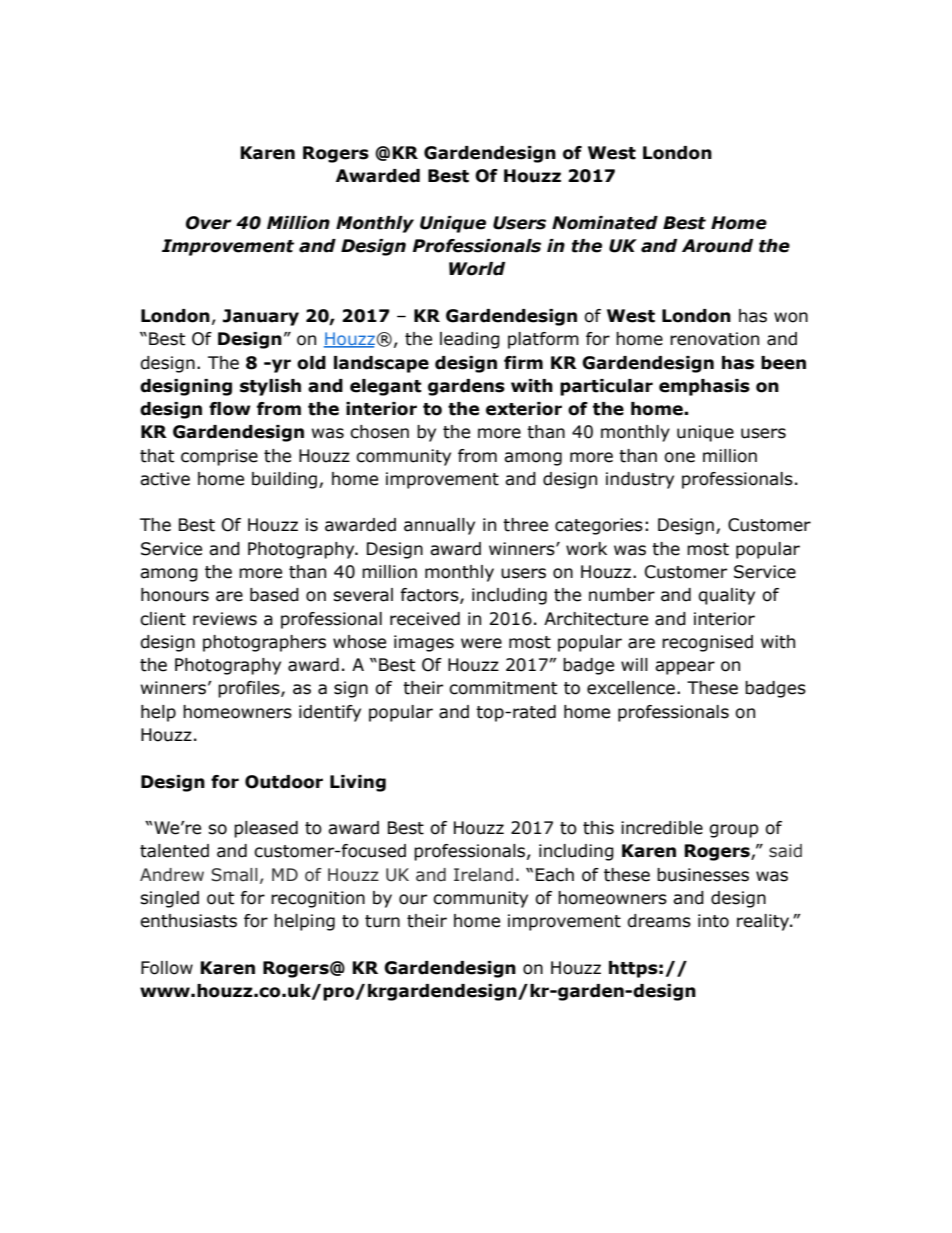 The image size is (952, 1233). Describe the element at coordinates (225, 619) in the screenshot. I see `reviews` at that location.
